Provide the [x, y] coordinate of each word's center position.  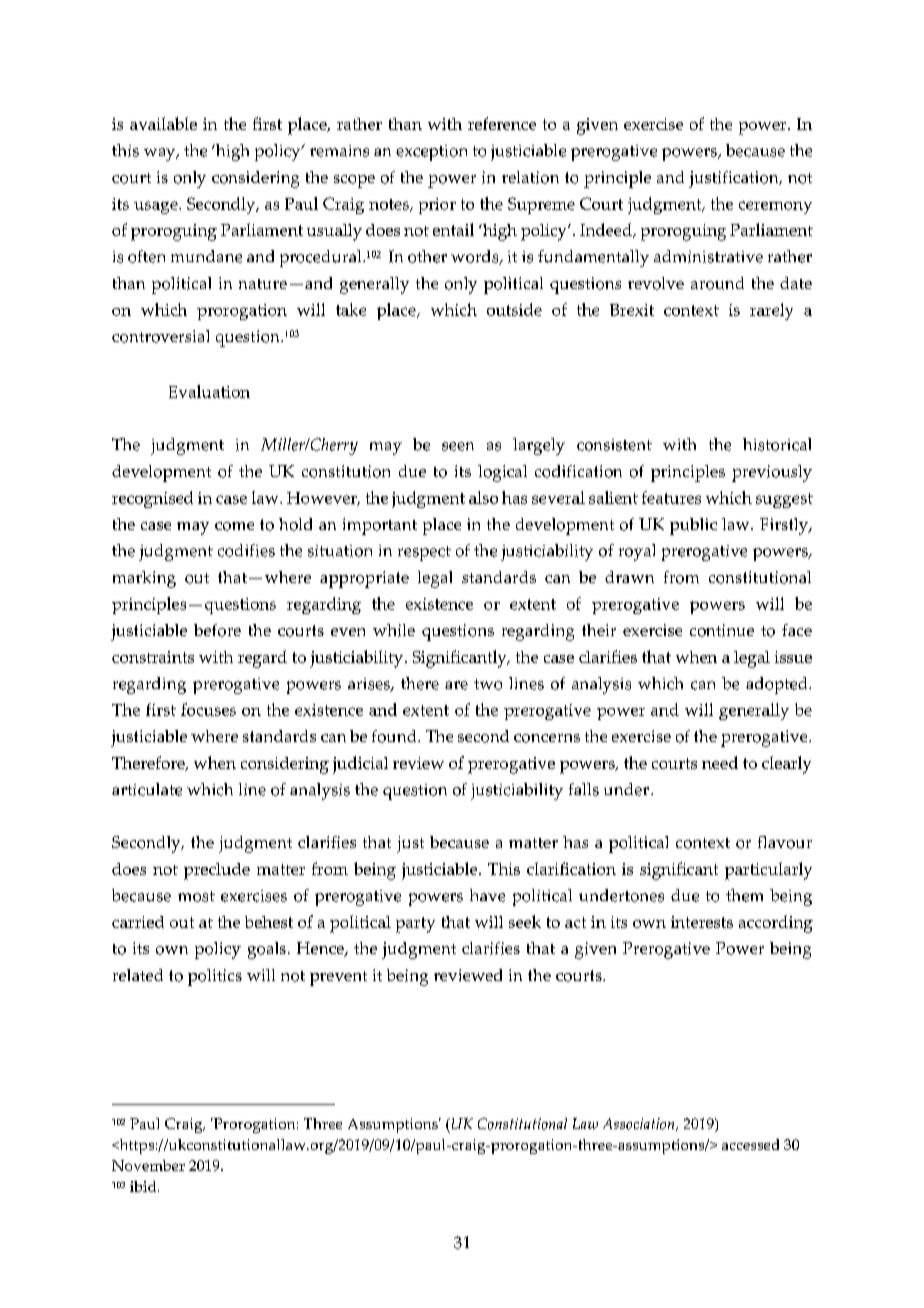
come [234, 526]
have [487, 895]
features [671, 497]
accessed [750, 1144]
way [161, 154]
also [483, 497]
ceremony [775, 207]
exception [431, 153]
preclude [217, 871]
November [148, 1165]
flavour [785, 842]
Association [640, 1124]
